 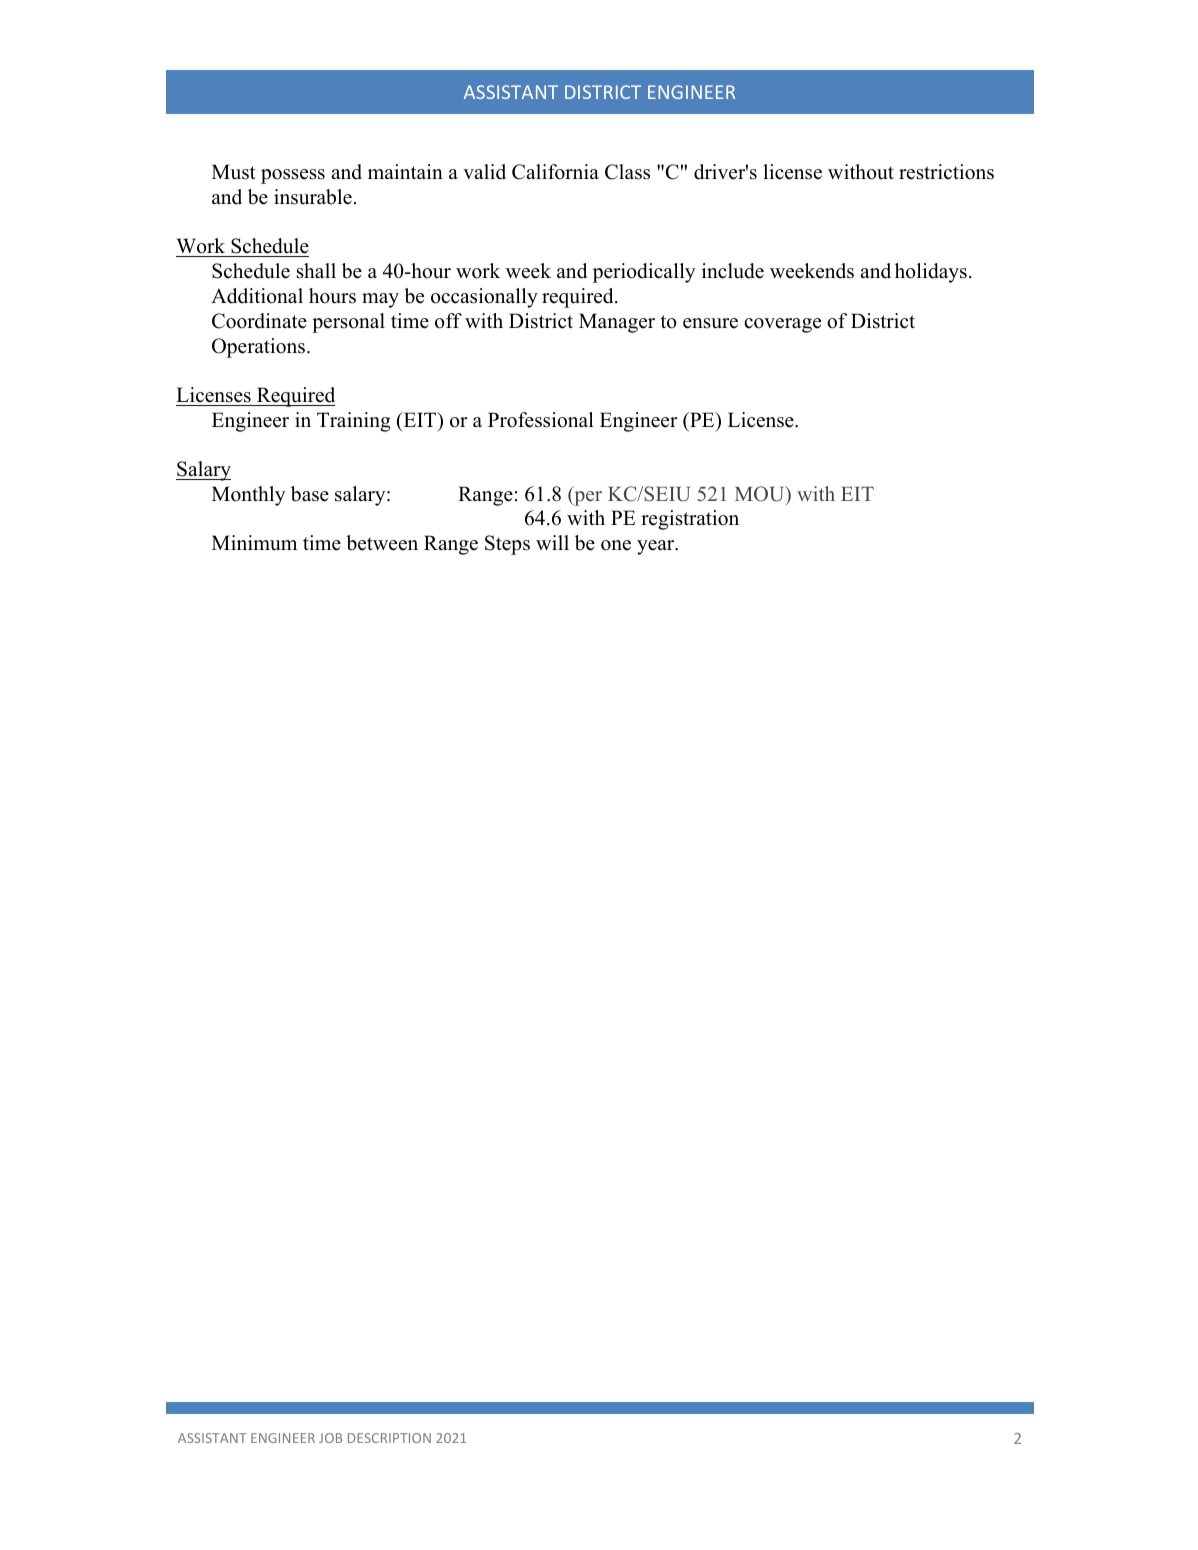 I want to click on year, so click(x=657, y=547).
